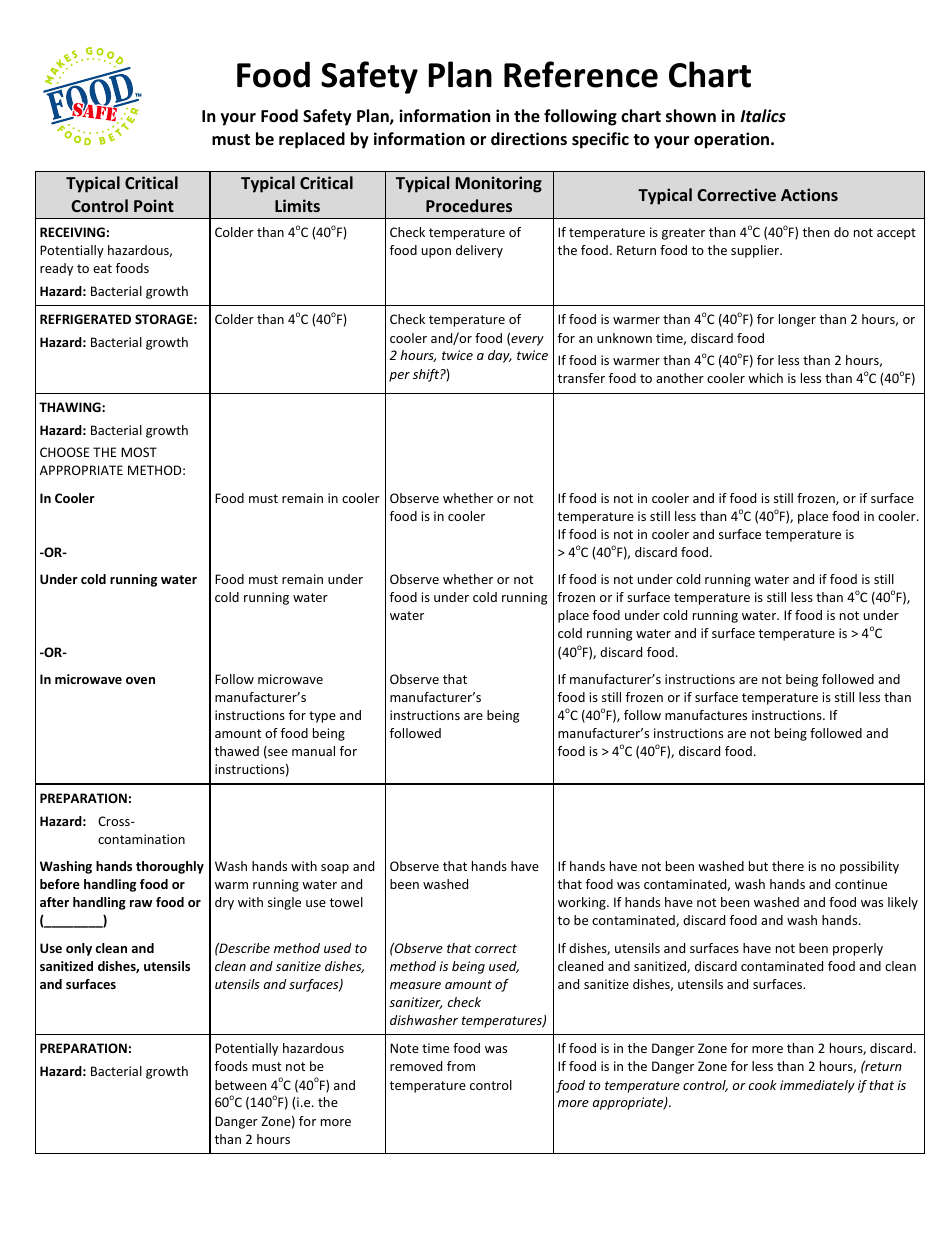 This image has height=1233, width=952. I want to click on manufactures, so click(706, 715).
